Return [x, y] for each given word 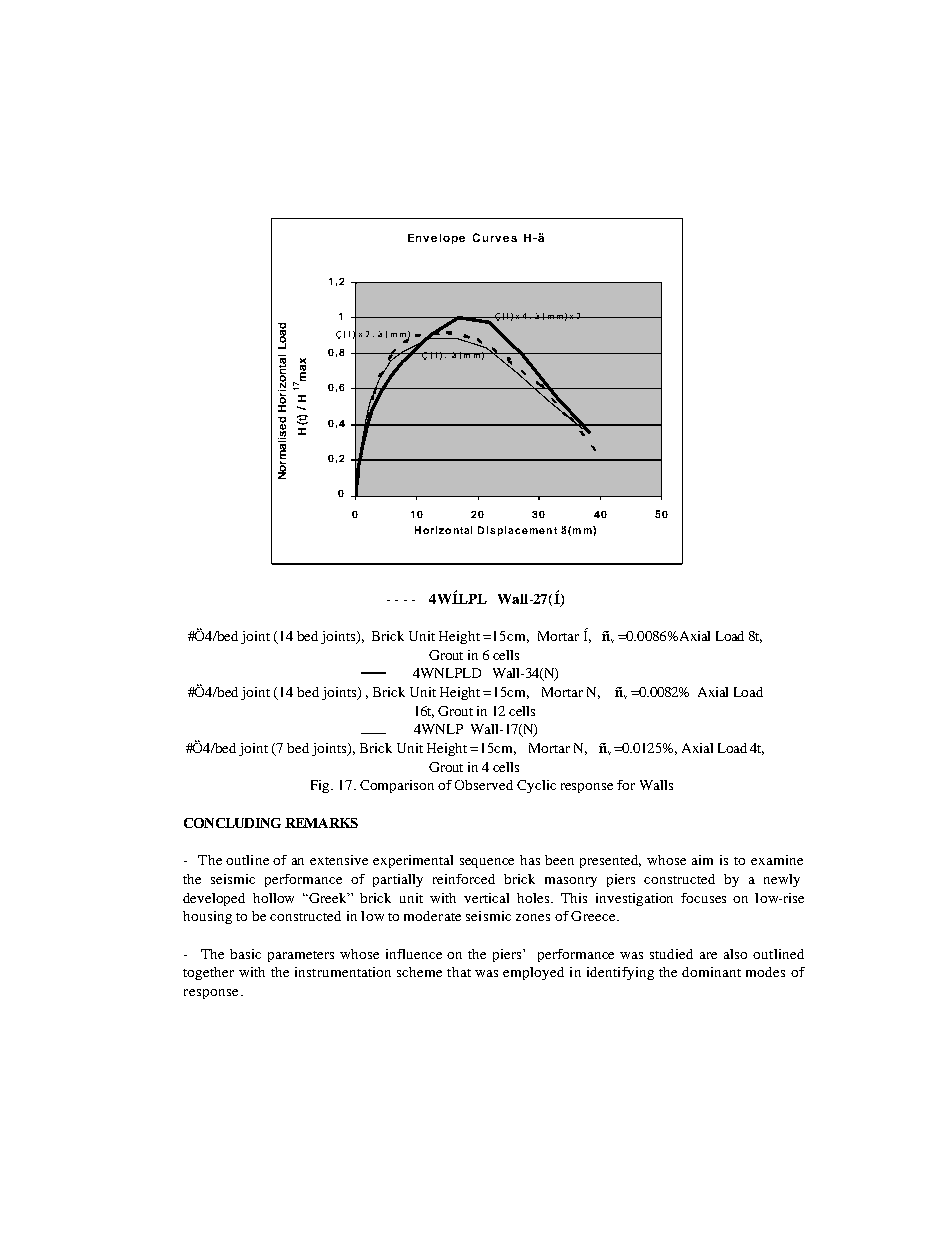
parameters [301, 956]
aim [702, 860]
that [459, 972]
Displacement [517, 531]
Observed [484, 785]
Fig [322, 786]
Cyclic [536, 786]
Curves [495, 237]
